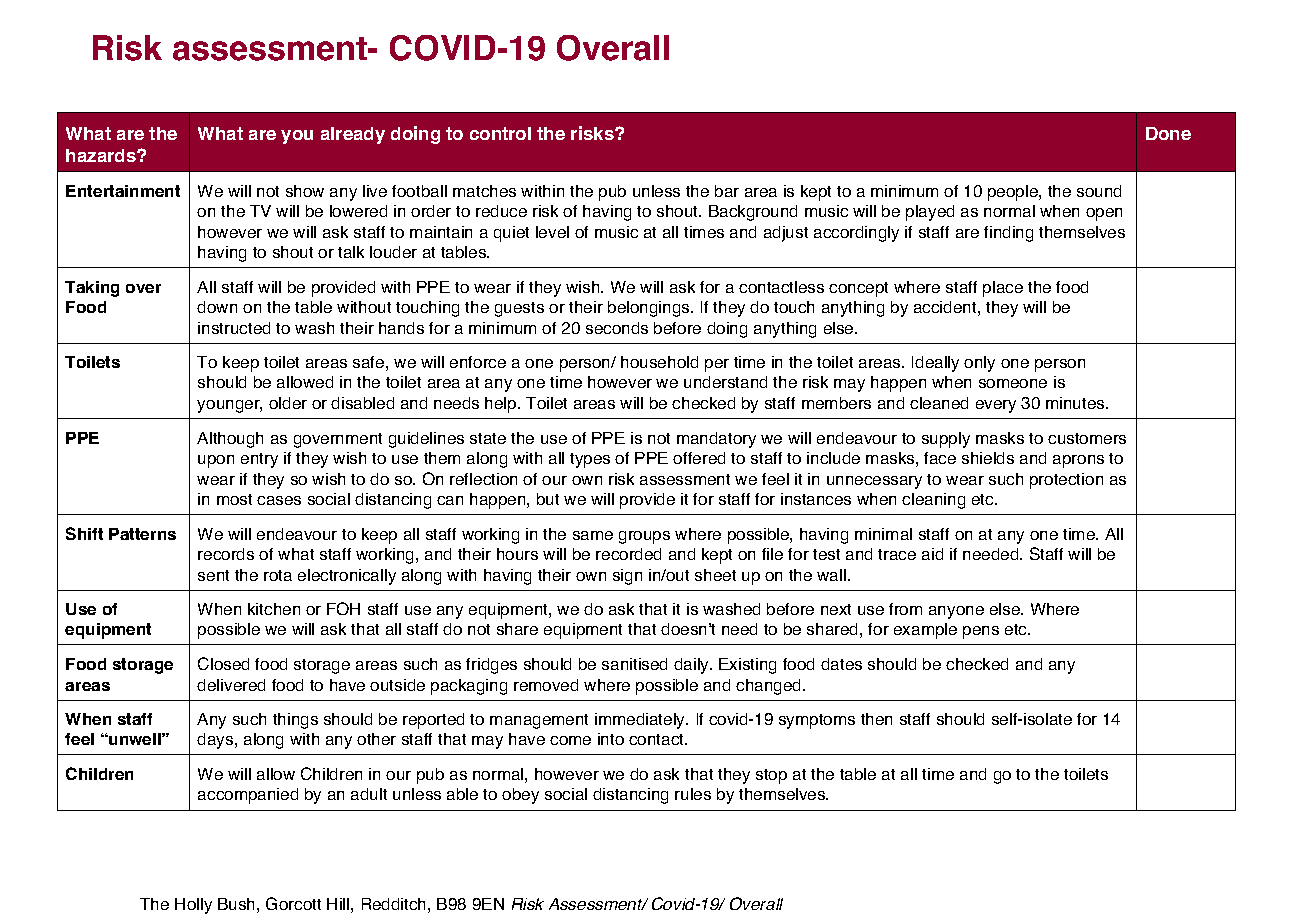 The width and height of the screenshot is (1308, 924). What do you see at coordinates (193, 906) in the screenshot?
I see `Holly` at bounding box center [193, 906].
